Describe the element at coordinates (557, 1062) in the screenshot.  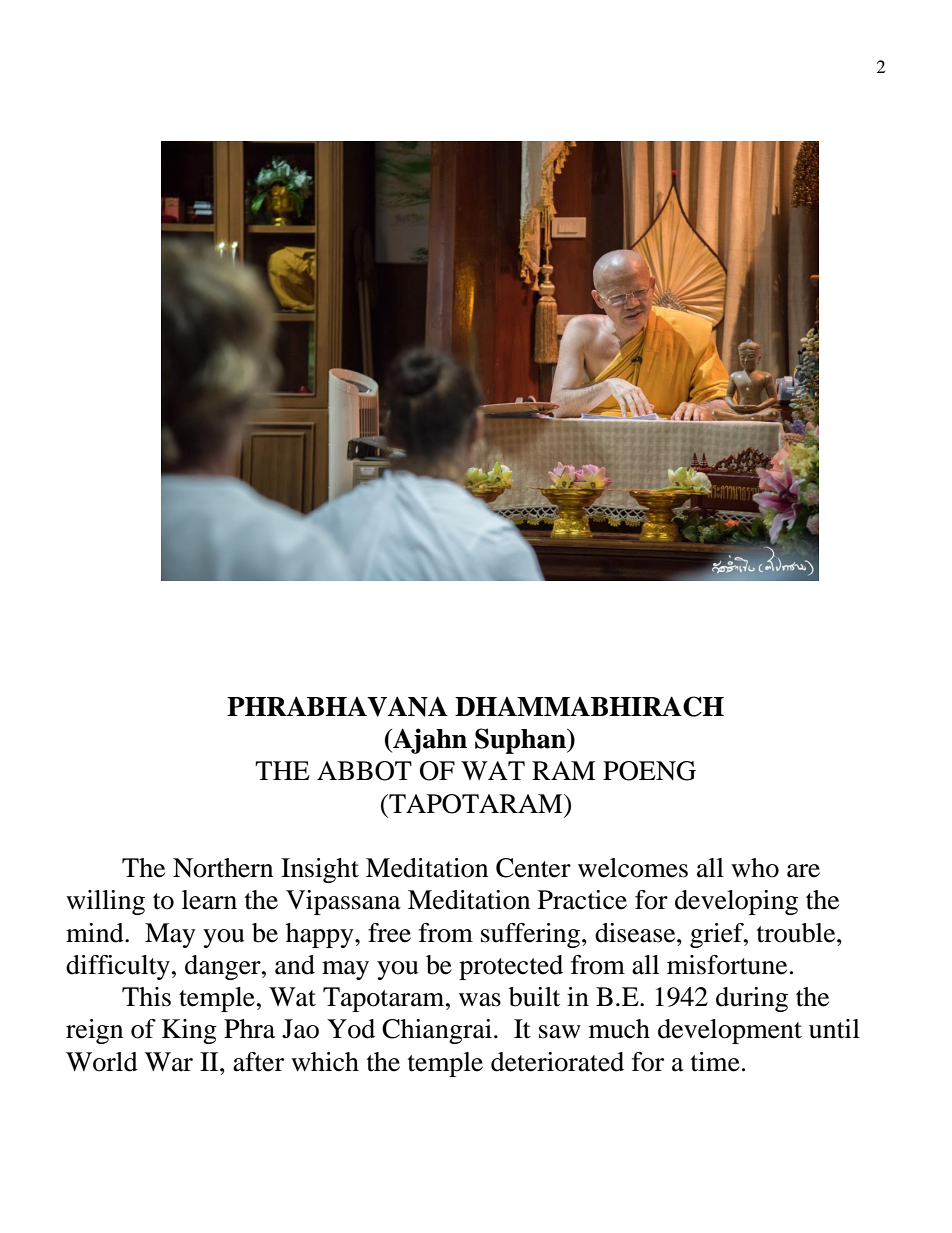
I see `deteriorated` at that location.
